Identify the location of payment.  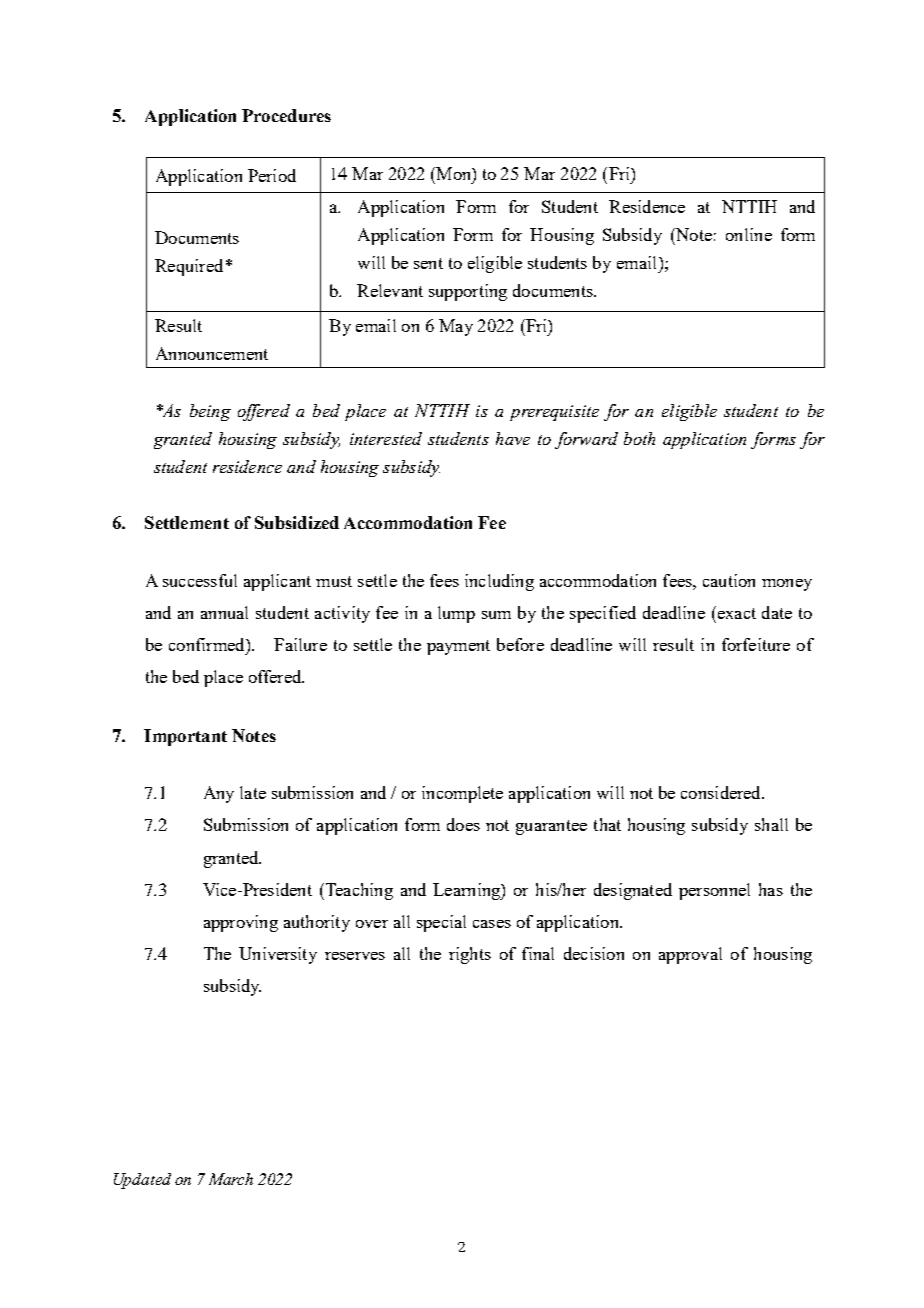
(458, 647).
